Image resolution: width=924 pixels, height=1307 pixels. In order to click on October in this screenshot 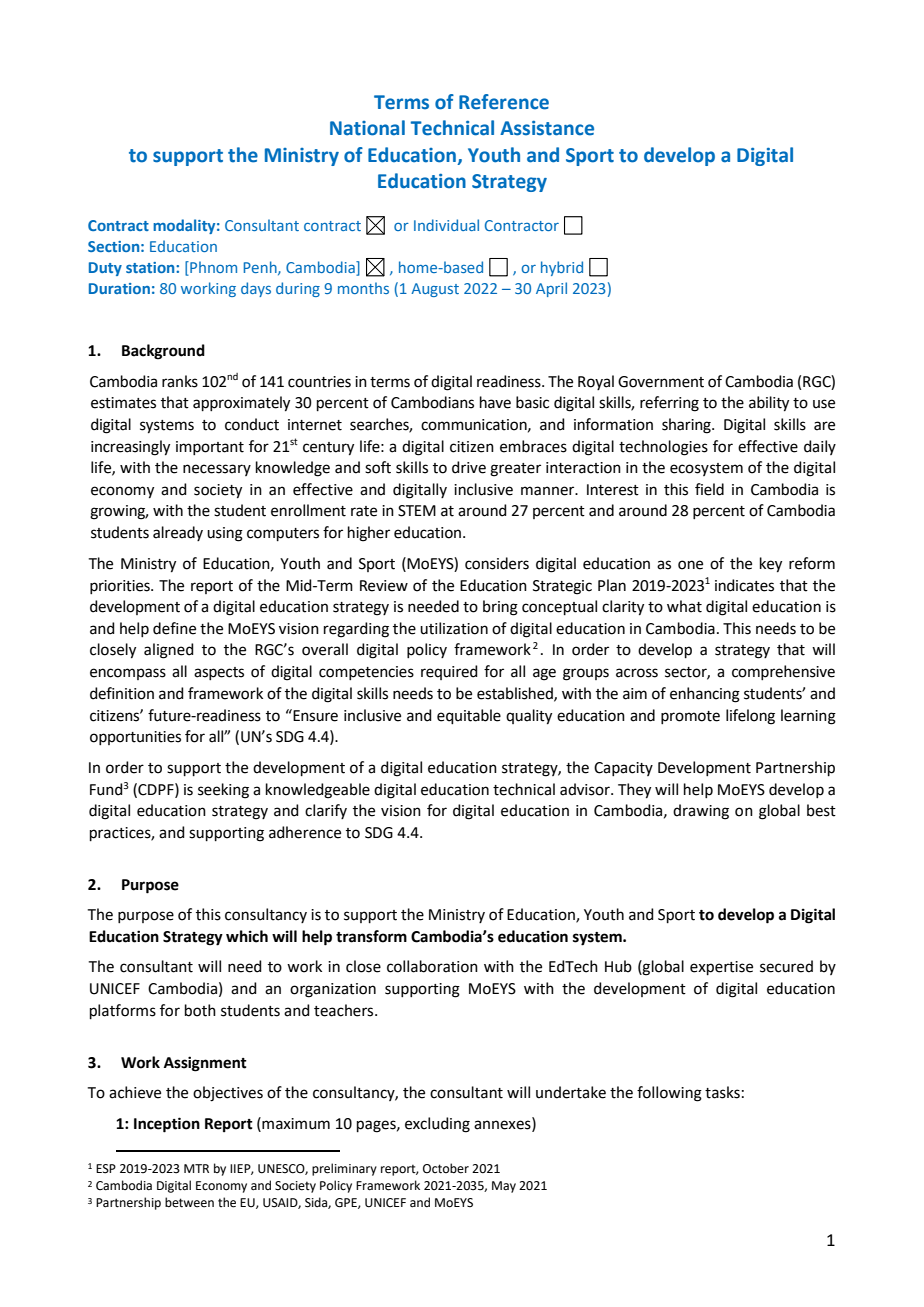, I will do `click(446, 1168)`.
